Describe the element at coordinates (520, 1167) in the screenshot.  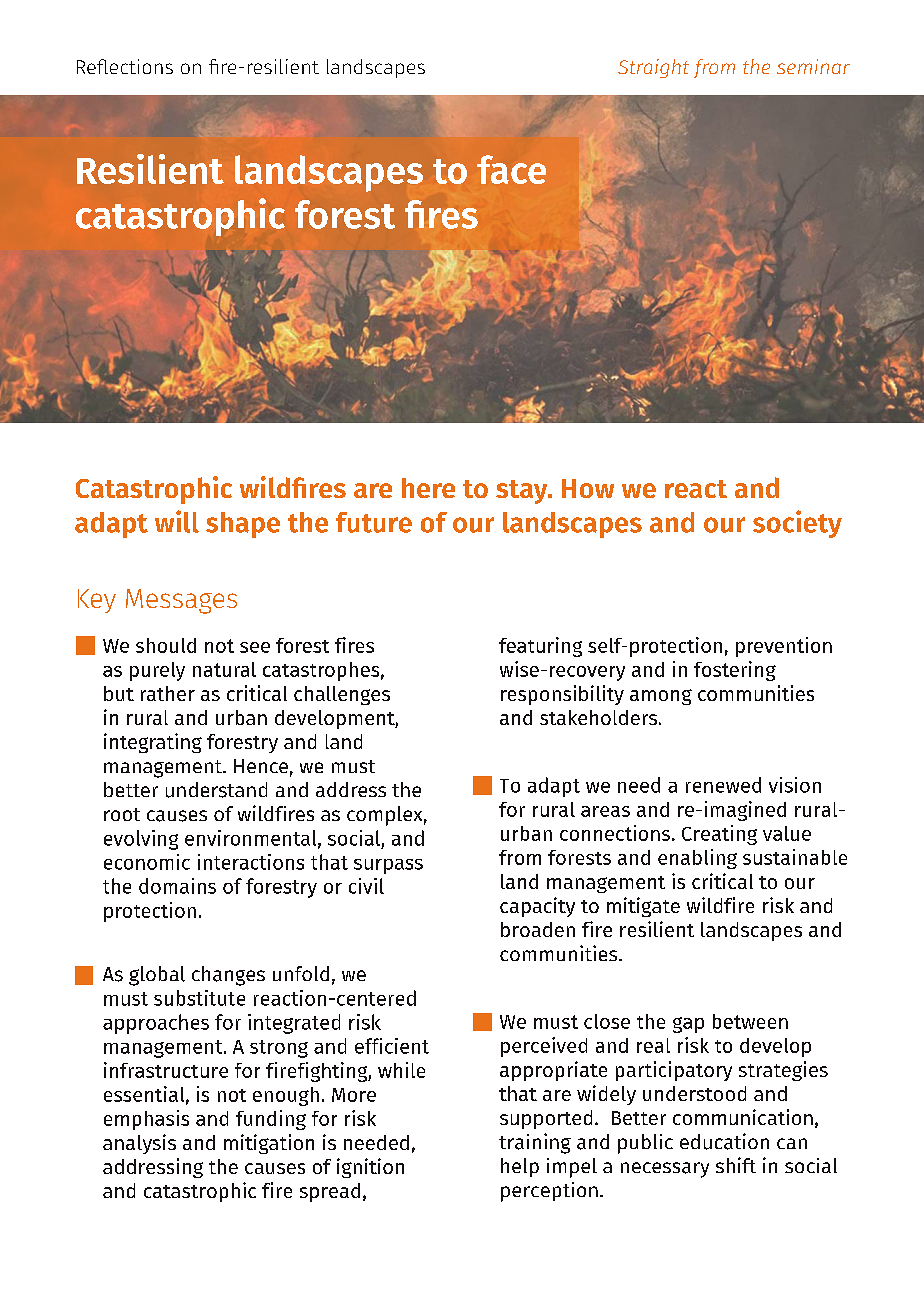
I see `help` at that location.
